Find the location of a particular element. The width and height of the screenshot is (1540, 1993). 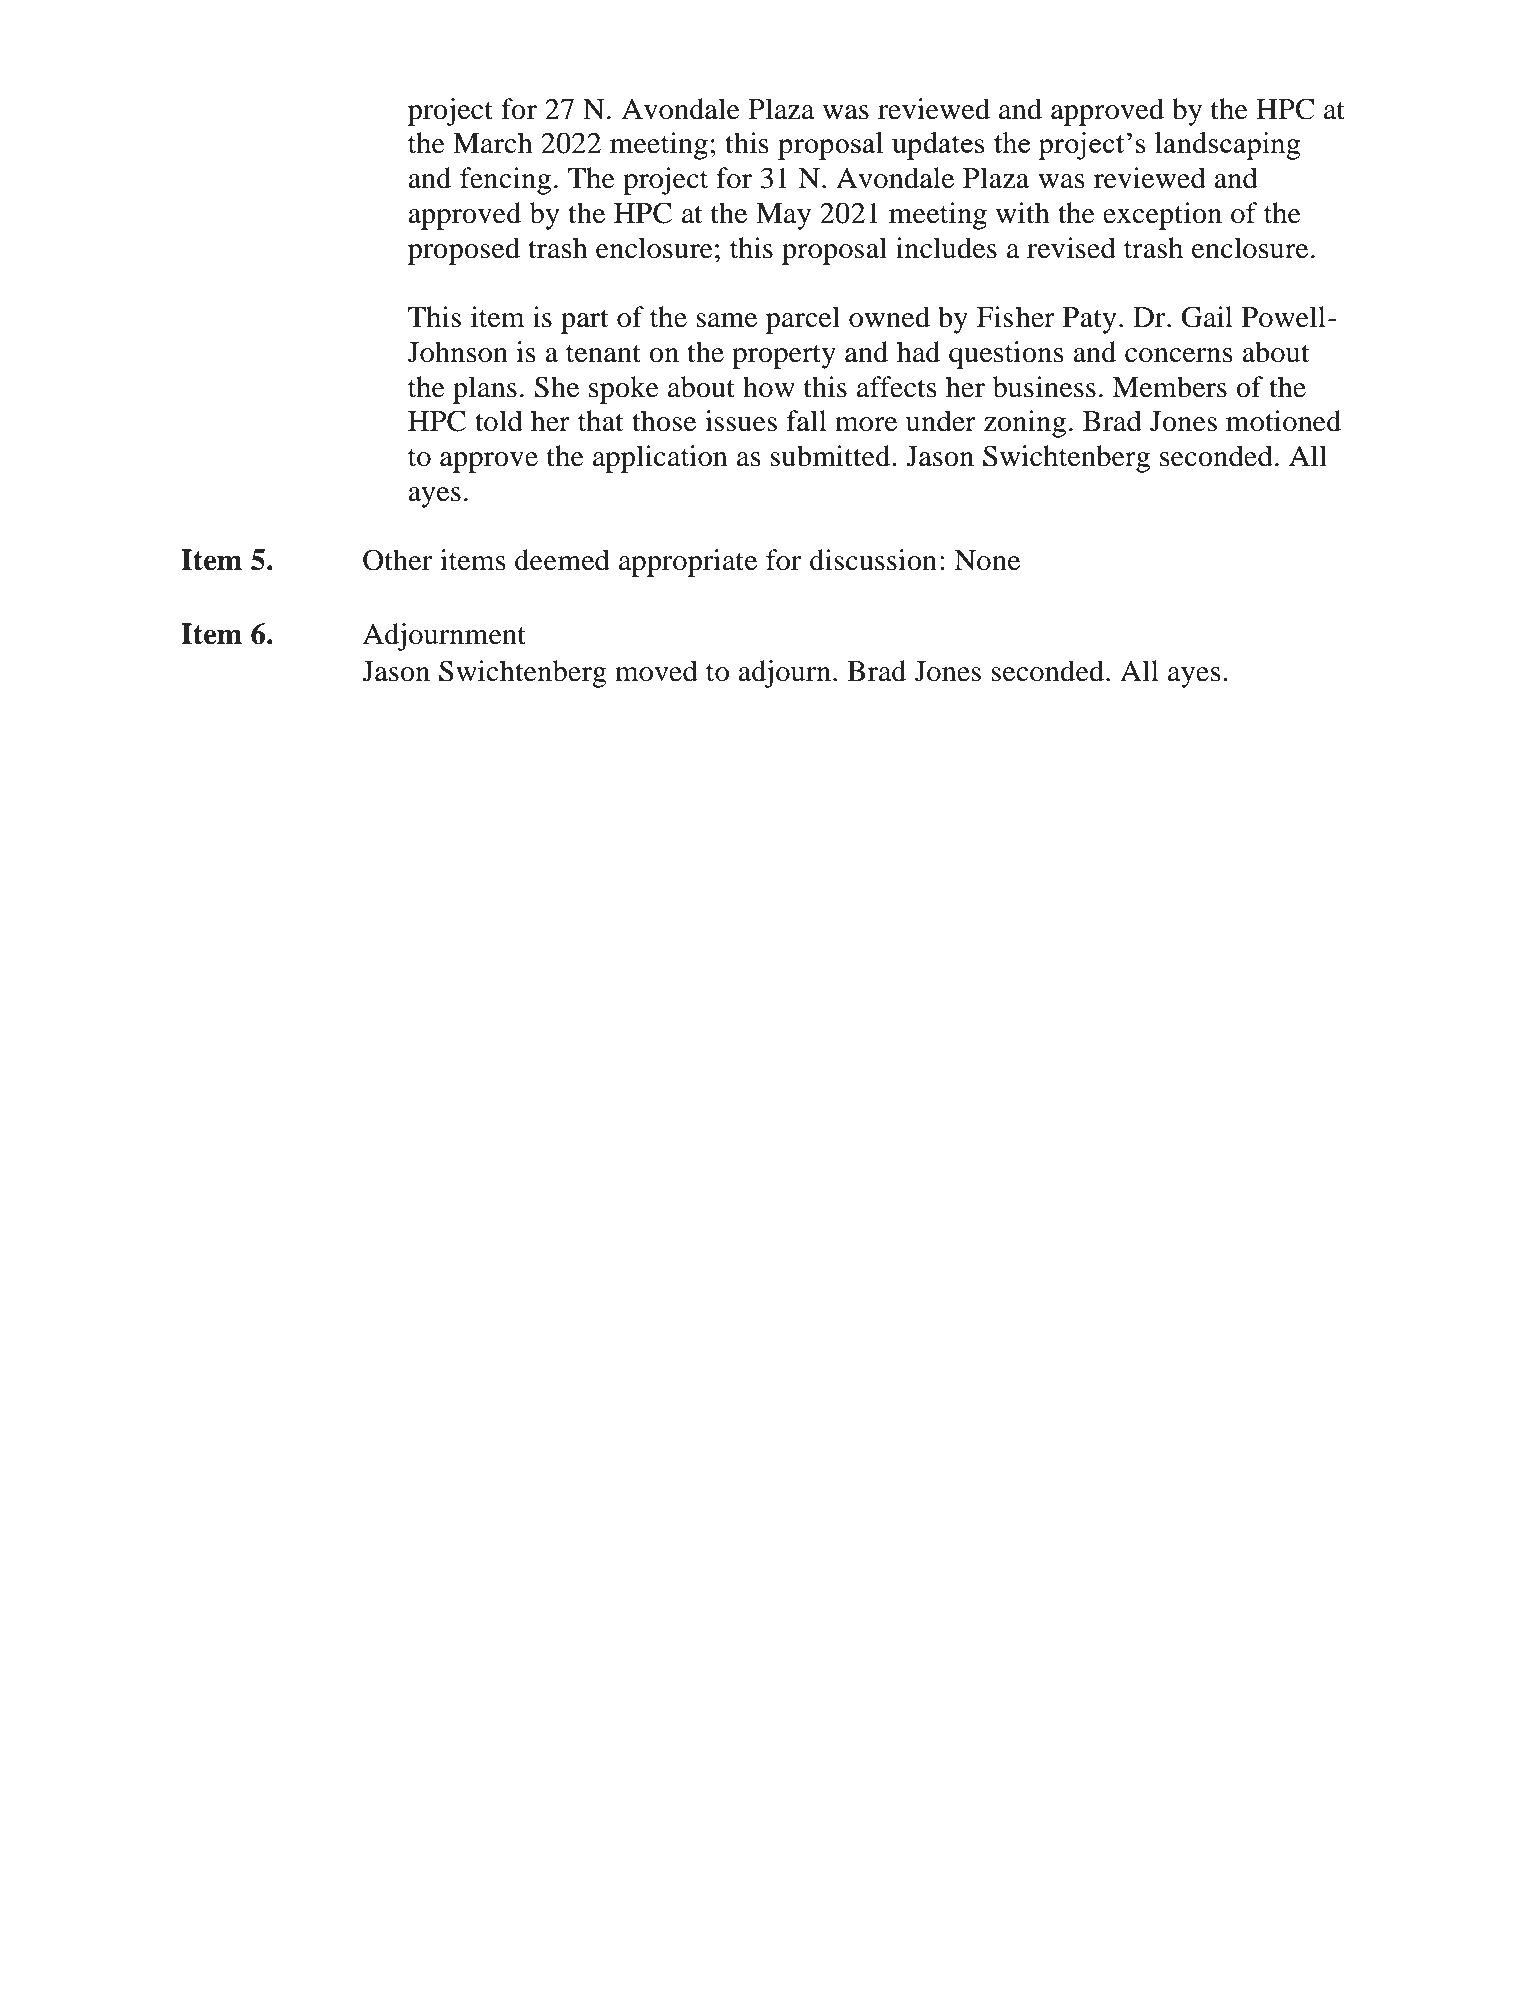

Page is located at coordinates (735, 1855).
